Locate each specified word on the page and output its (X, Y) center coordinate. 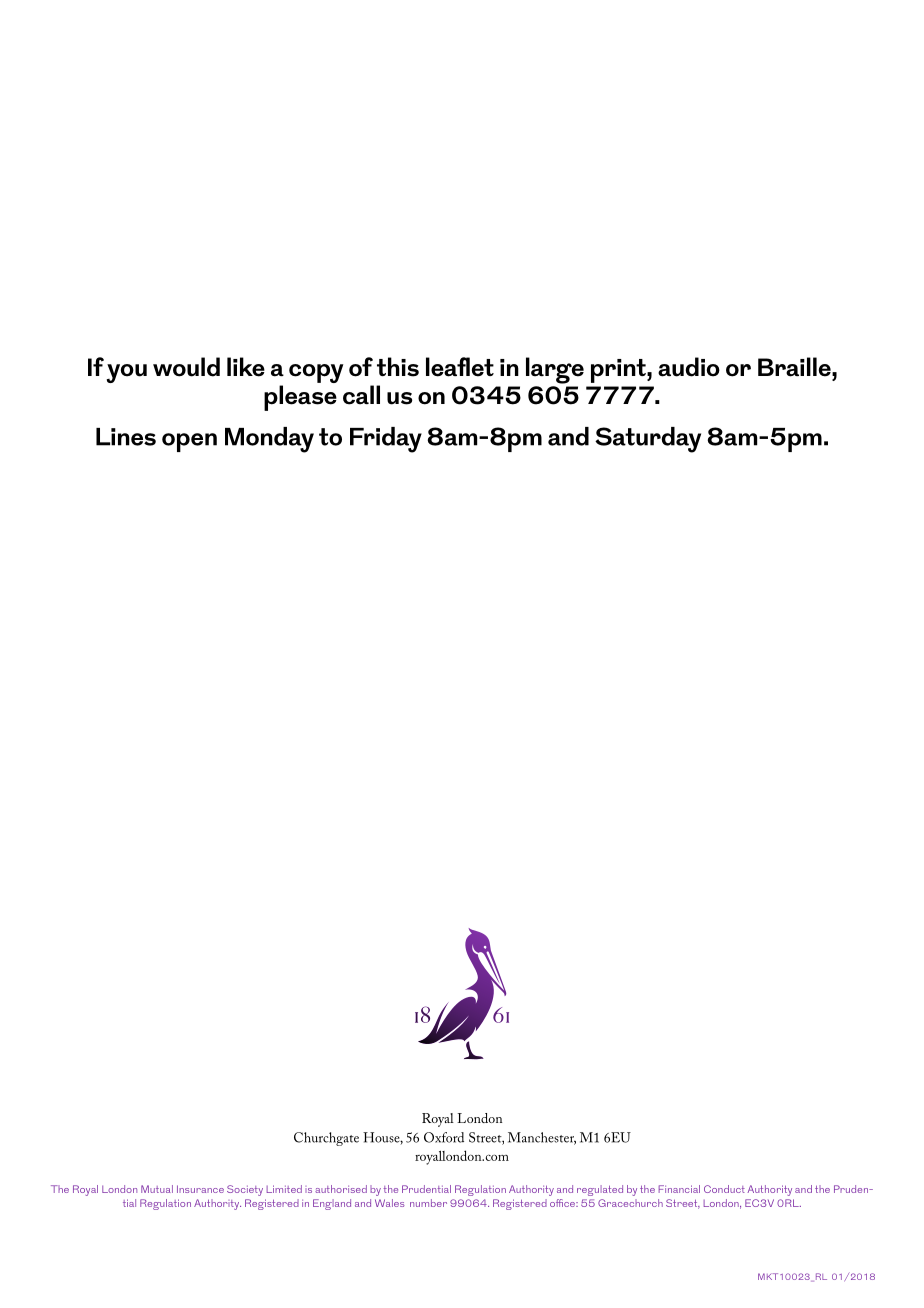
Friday (386, 440)
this (398, 367)
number (428, 1203)
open (189, 442)
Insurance (200, 1189)
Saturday (648, 440)
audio (689, 367)
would (186, 367)
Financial (679, 1189)
